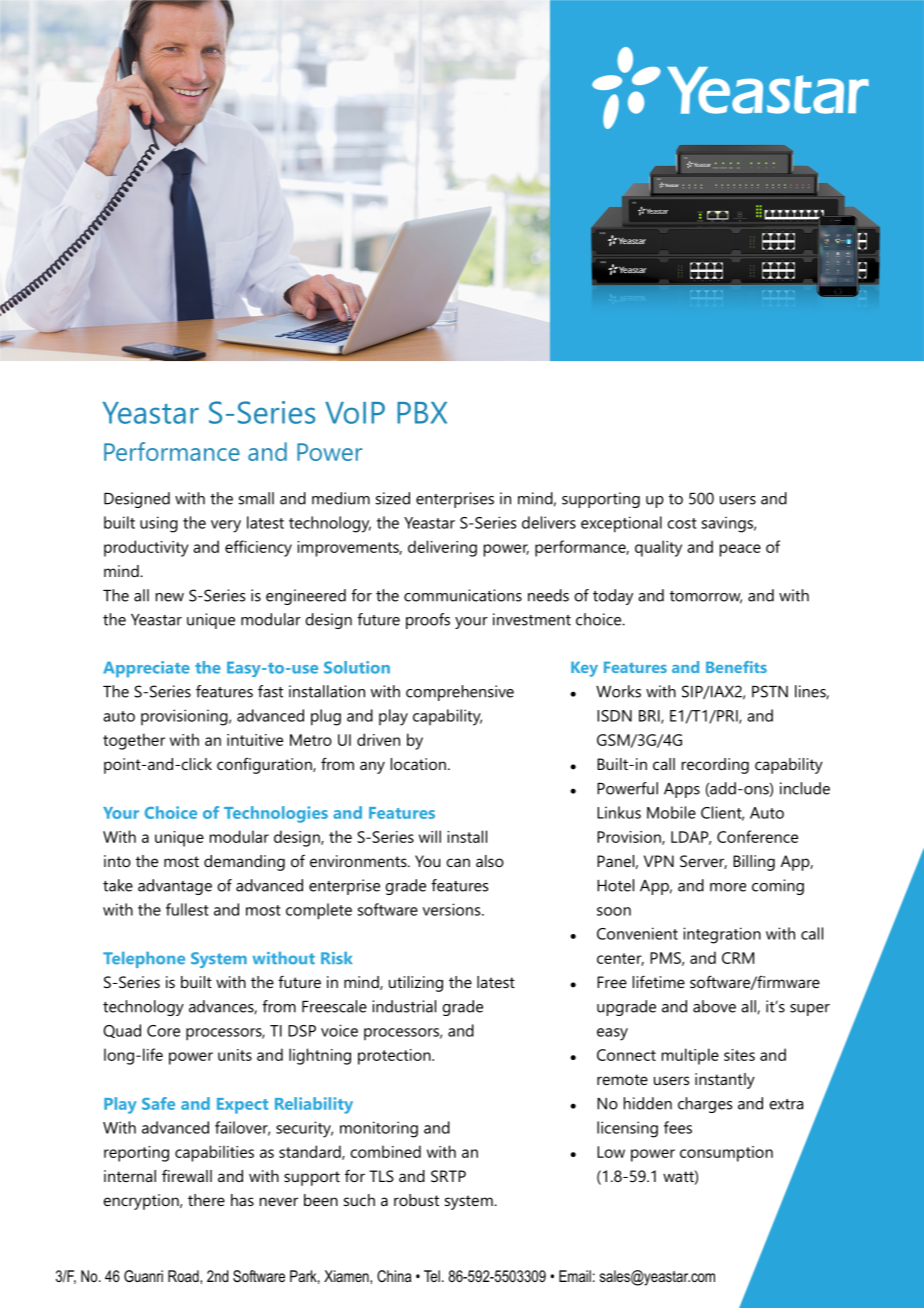  I want to click on location, so click(418, 764).
